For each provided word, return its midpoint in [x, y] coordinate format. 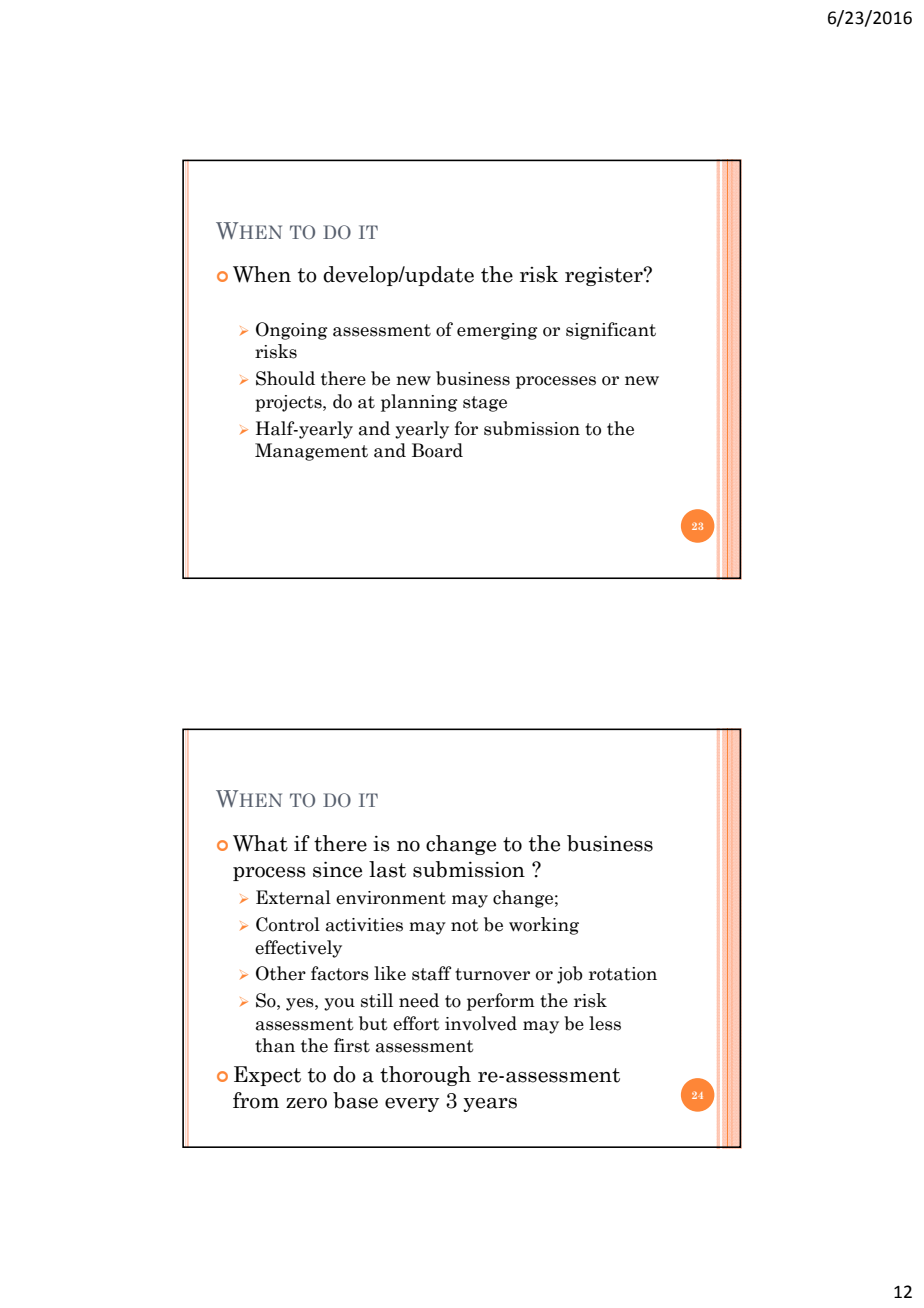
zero [306, 1103]
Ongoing [292, 331]
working [544, 926]
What [260, 843]
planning [419, 403]
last [387, 869]
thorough [425, 1076]
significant [611, 331]
